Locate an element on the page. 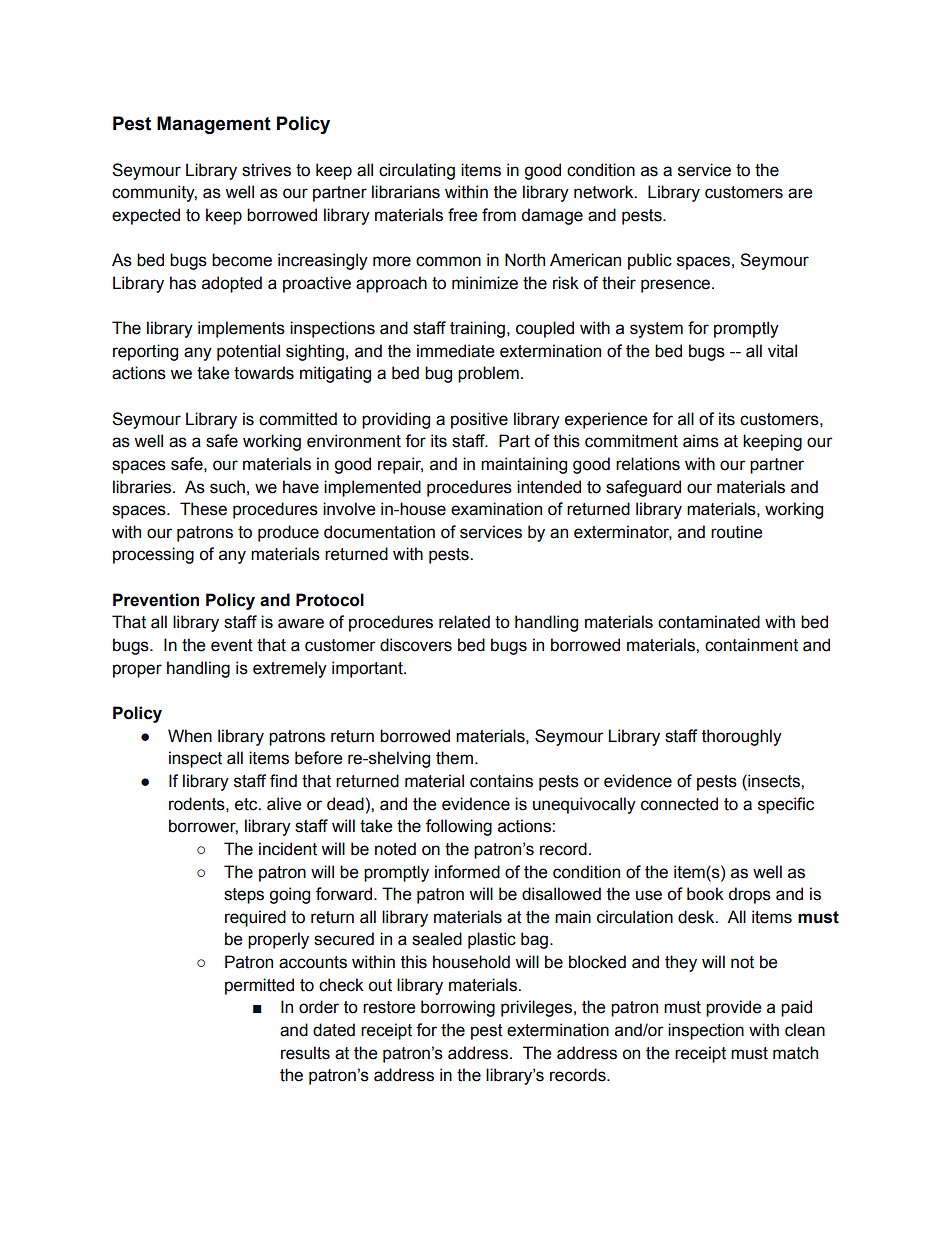 The width and height of the page is (952, 1233). circulating is located at coordinates (417, 171).
